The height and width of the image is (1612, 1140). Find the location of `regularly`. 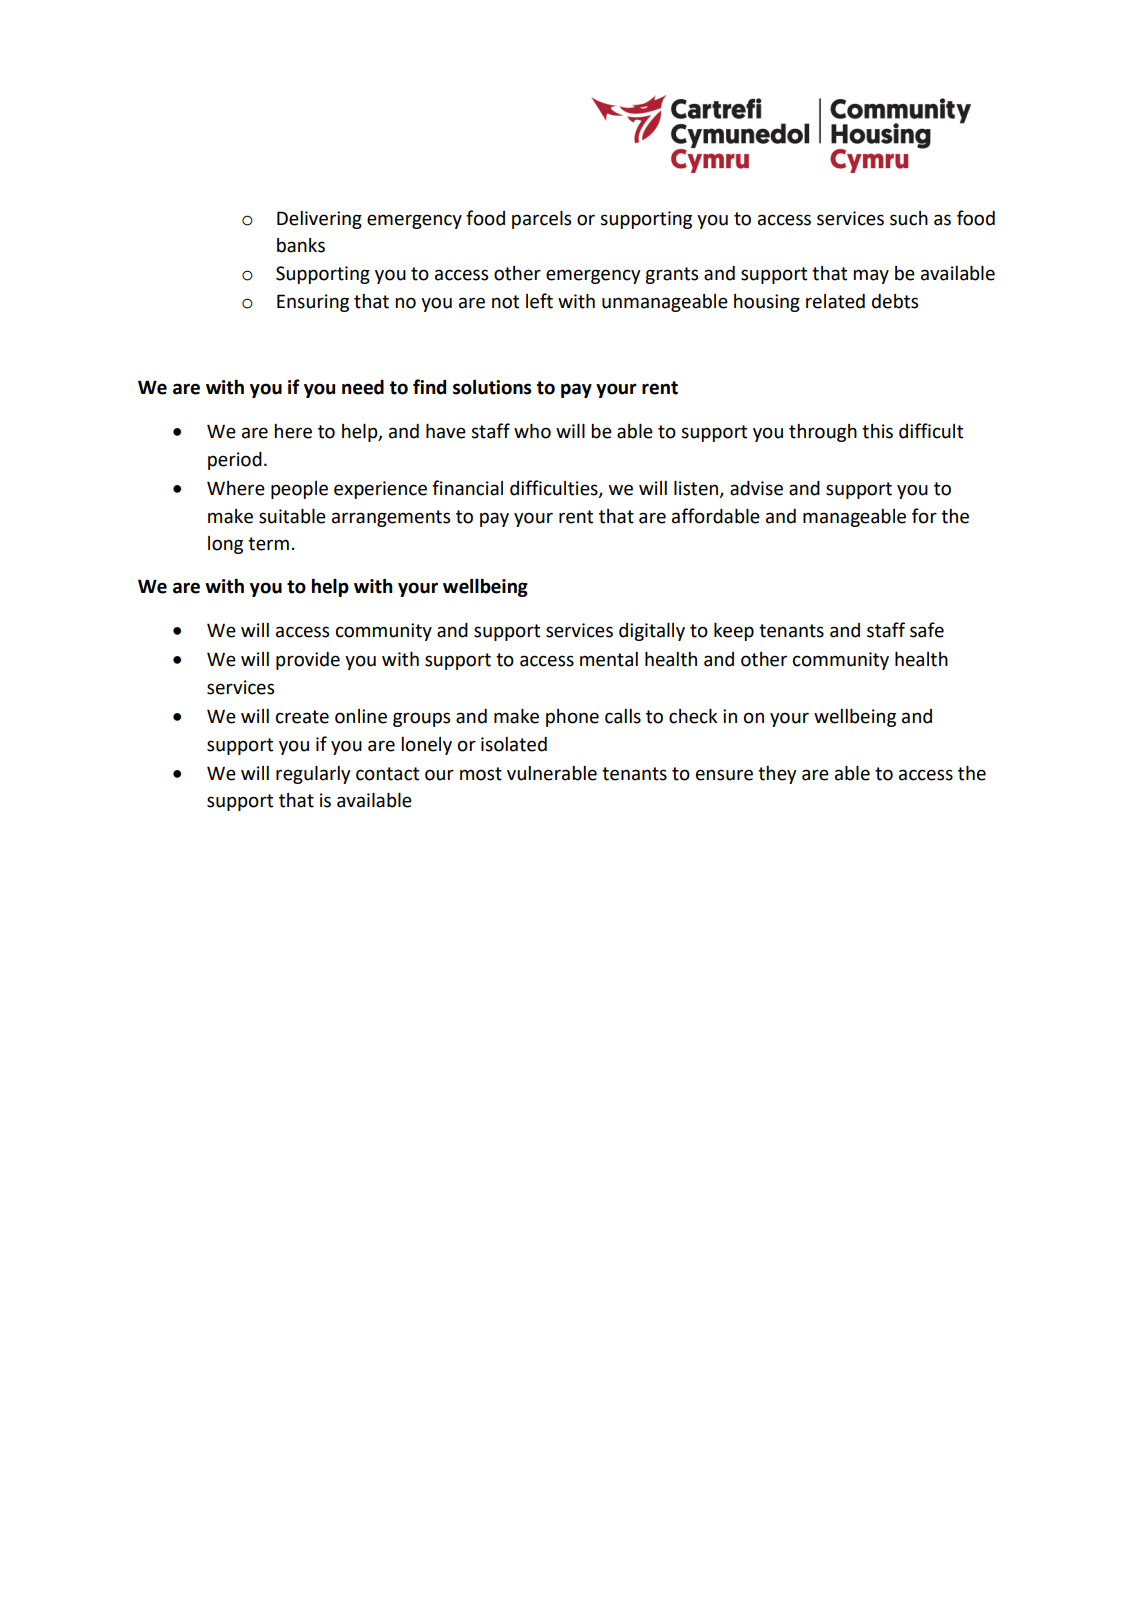

regularly is located at coordinates (313, 775).
